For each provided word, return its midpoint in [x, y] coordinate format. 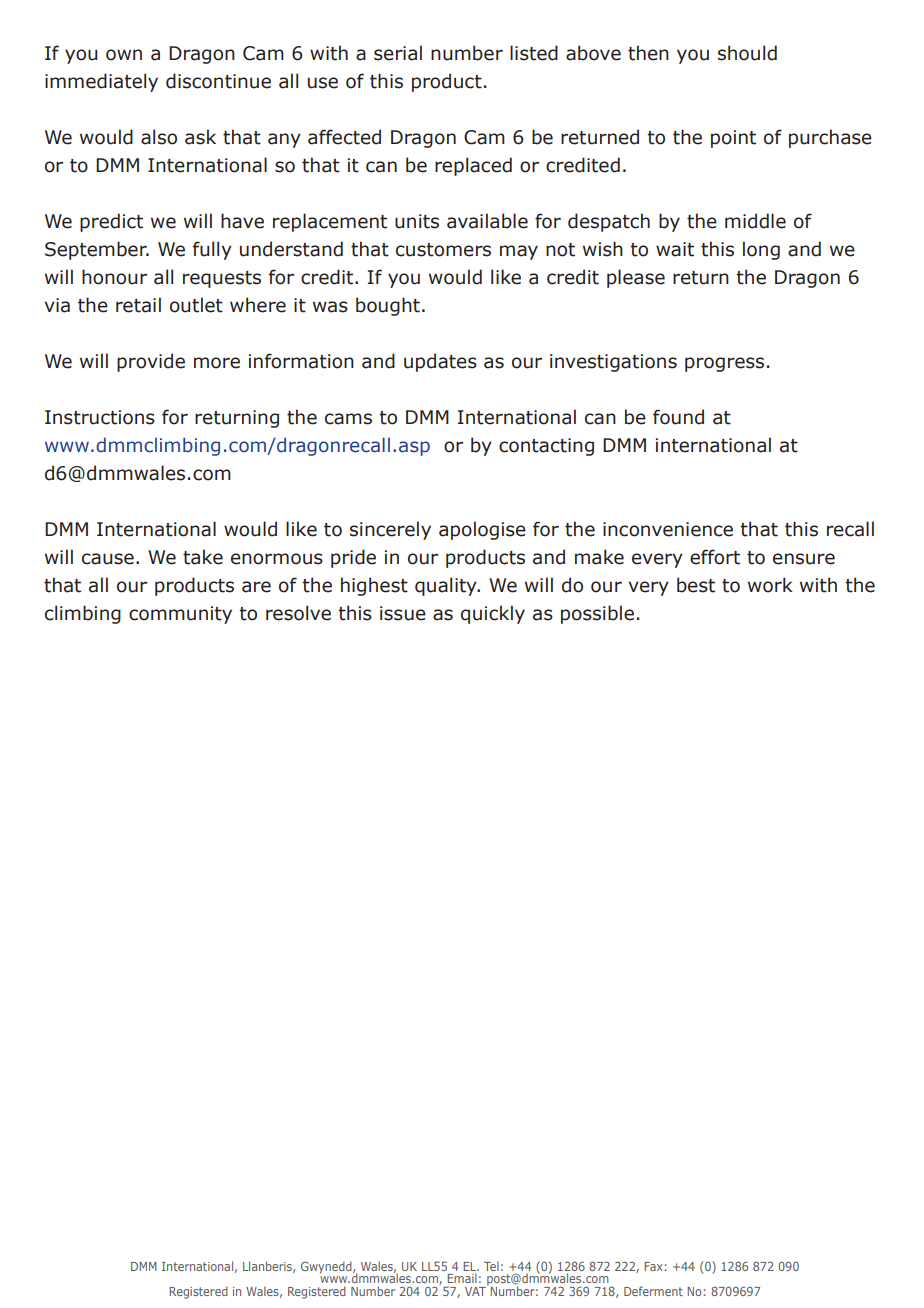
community [180, 615]
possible [597, 614]
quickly [493, 614]
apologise [482, 530]
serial [398, 53]
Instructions [100, 417]
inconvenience [668, 529]
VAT [476, 1290]
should [747, 53]
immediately [101, 82]
